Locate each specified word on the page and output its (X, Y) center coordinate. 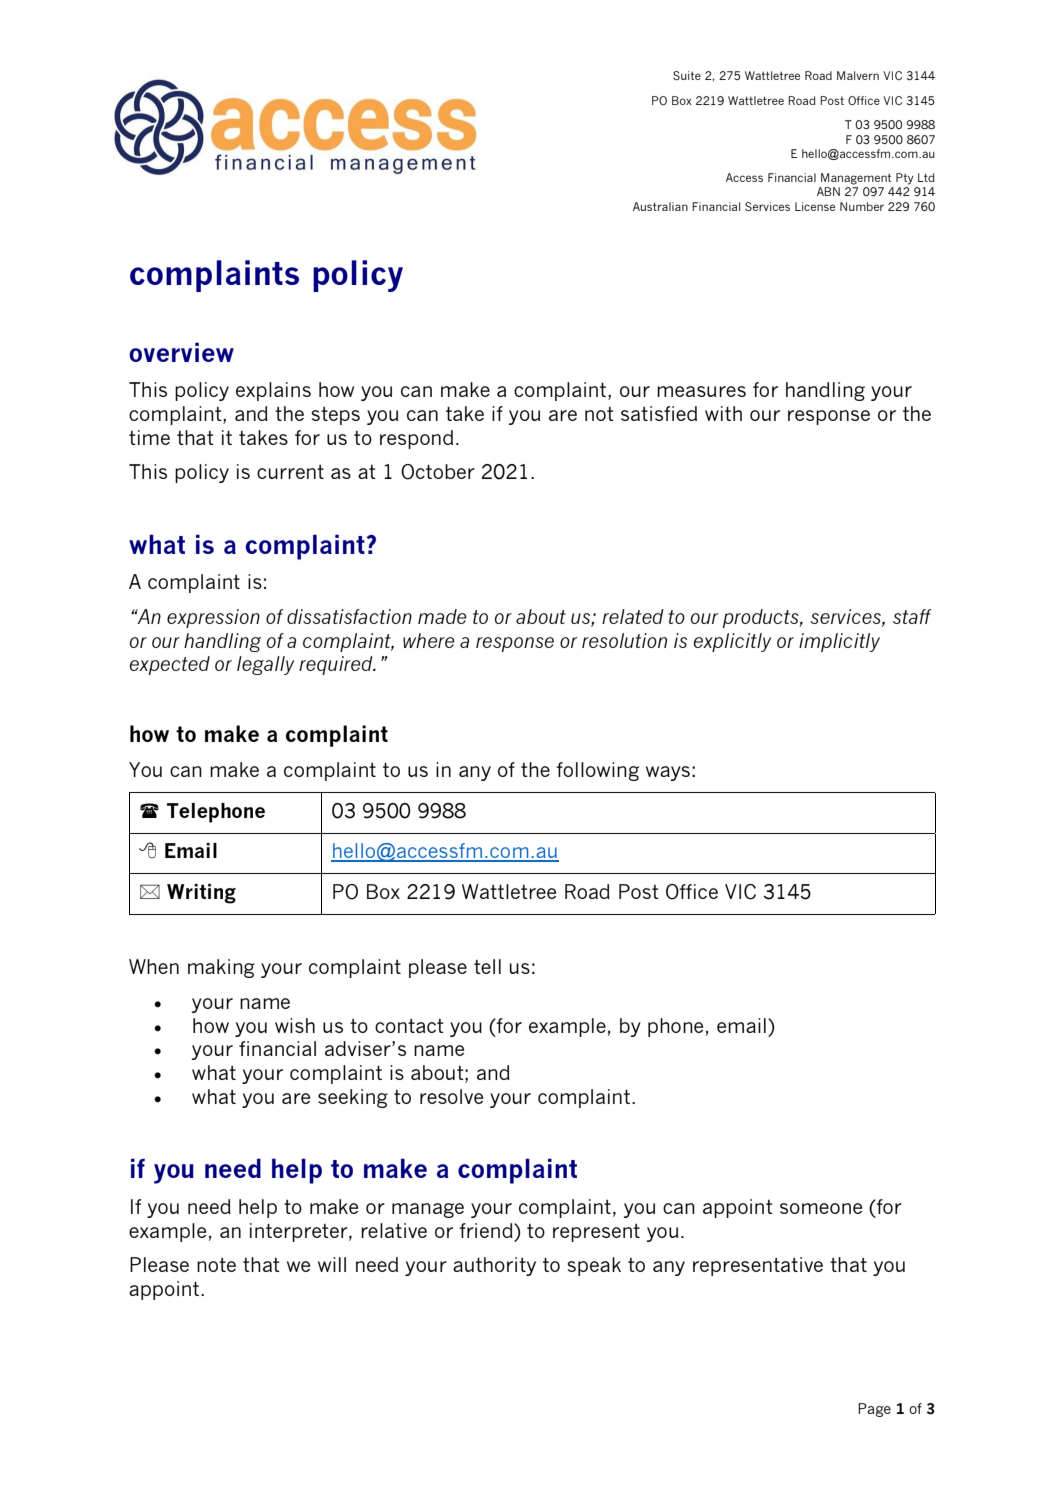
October (438, 472)
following (597, 771)
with (723, 413)
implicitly (839, 642)
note (216, 1265)
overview (181, 352)
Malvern (858, 75)
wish (295, 1025)
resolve (451, 1096)
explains (273, 391)
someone (821, 1208)
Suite (687, 75)
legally (265, 665)
